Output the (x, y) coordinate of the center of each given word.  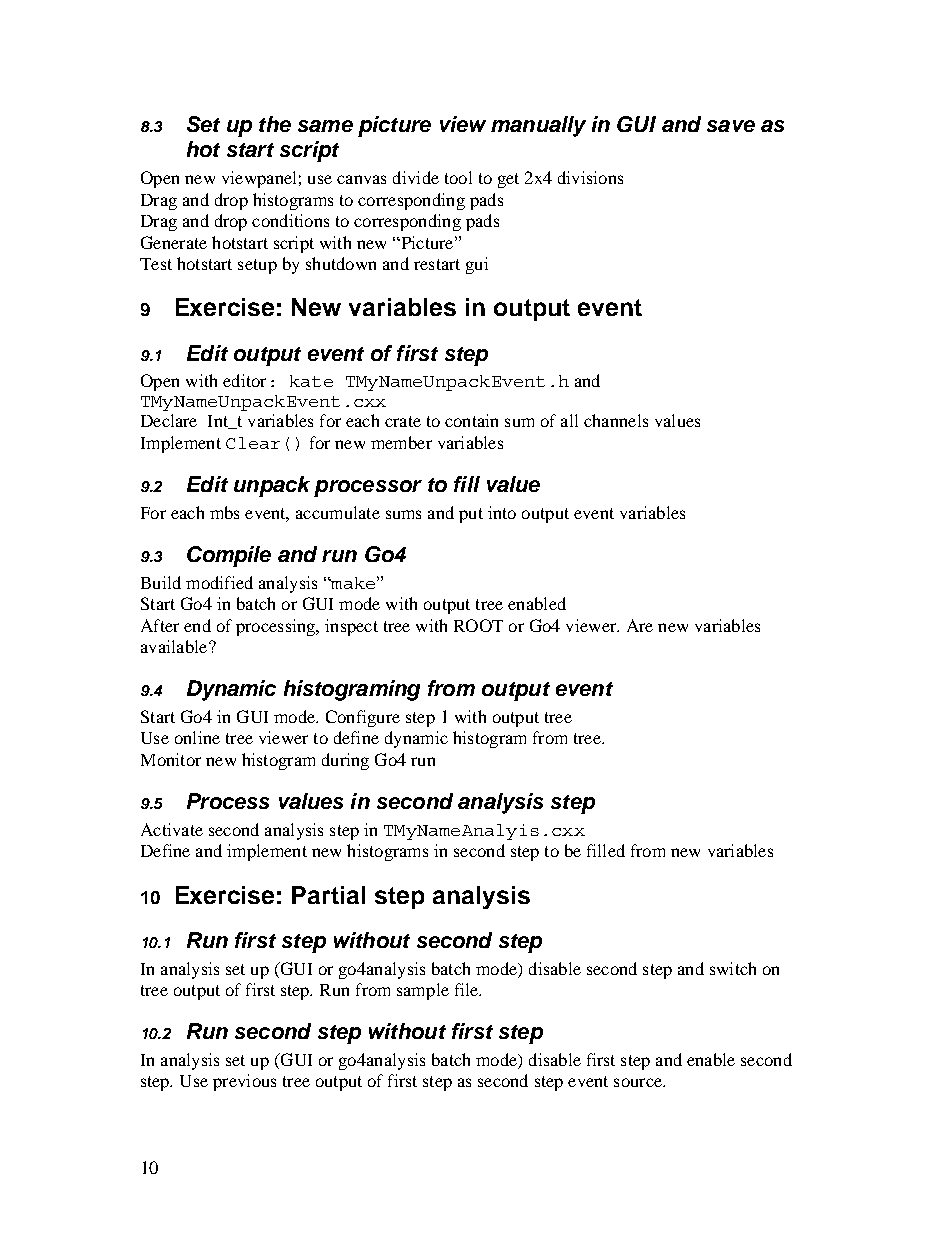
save (731, 126)
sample (423, 991)
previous (244, 1082)
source (639, 1082)
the (275, 124)
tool (458, 177)
